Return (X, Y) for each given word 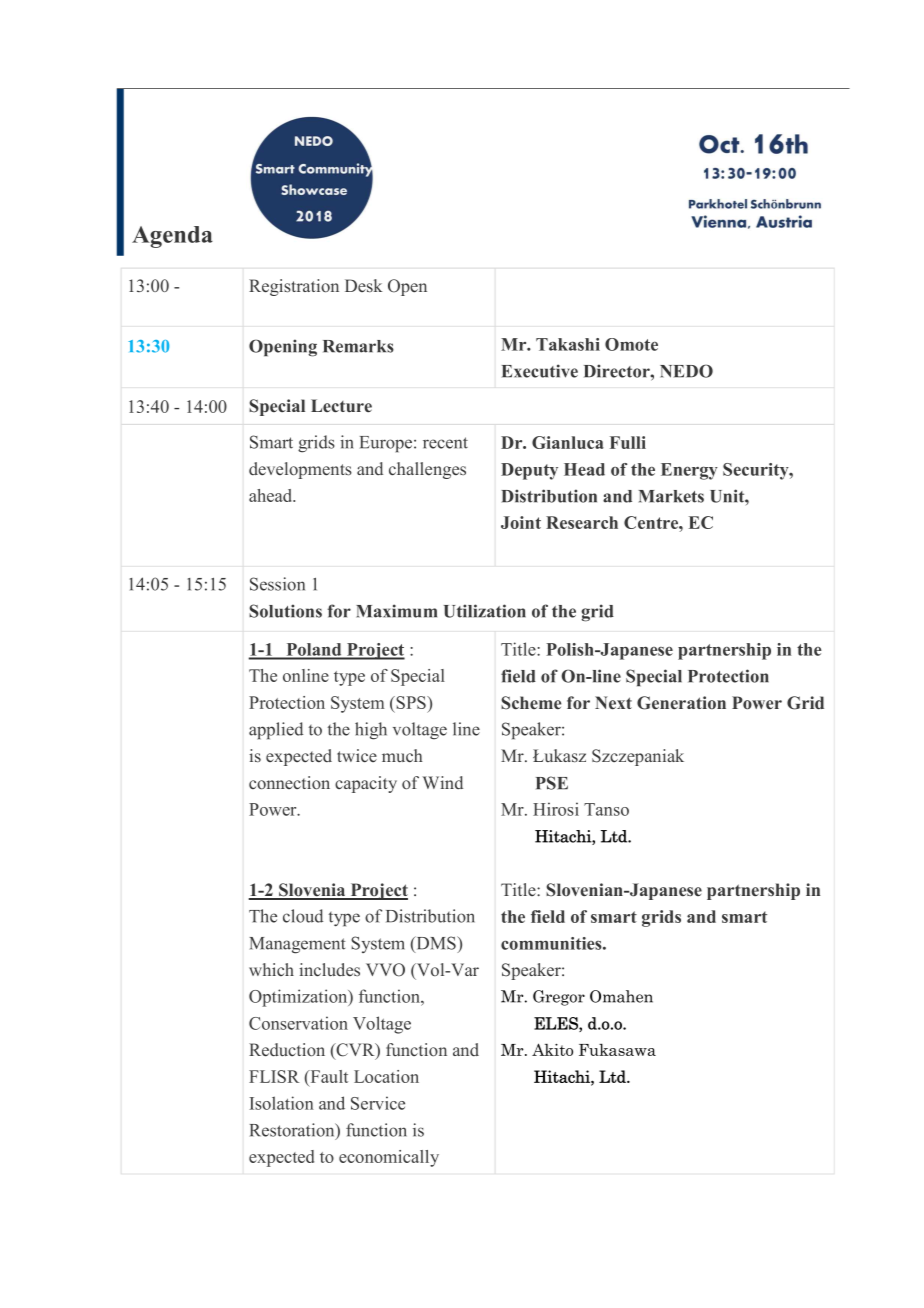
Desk (363, 285)
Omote (631, 344)
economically (389, 1158)
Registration (294, 287)
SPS (411, 702)
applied (276, 731)
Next (613, 703)
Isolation (281, 1103)
